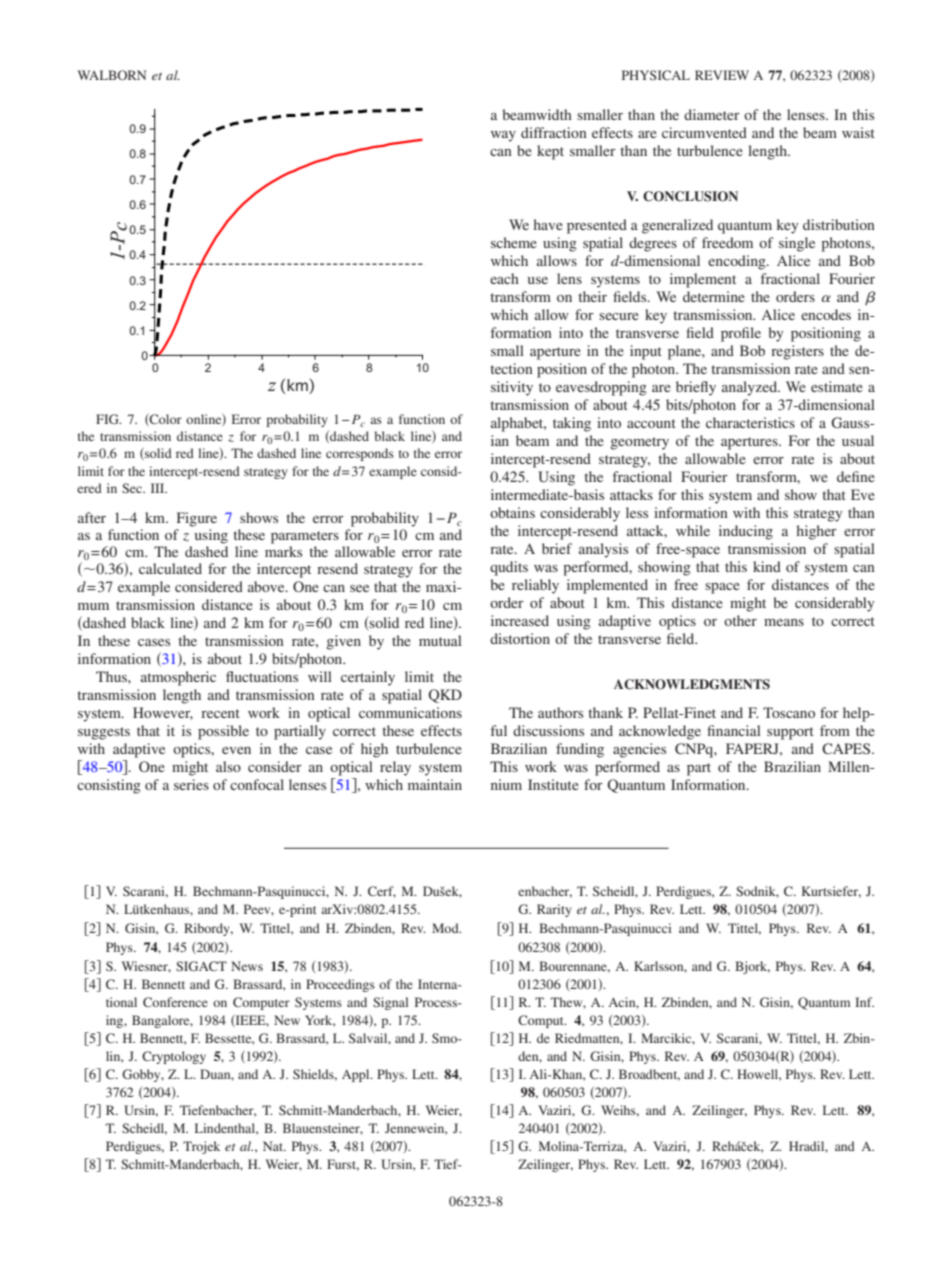 This screenshot has width=952, height=1270. Describe the element at coordinates (159, 488) in the screenshot. I see `III` at that location.
